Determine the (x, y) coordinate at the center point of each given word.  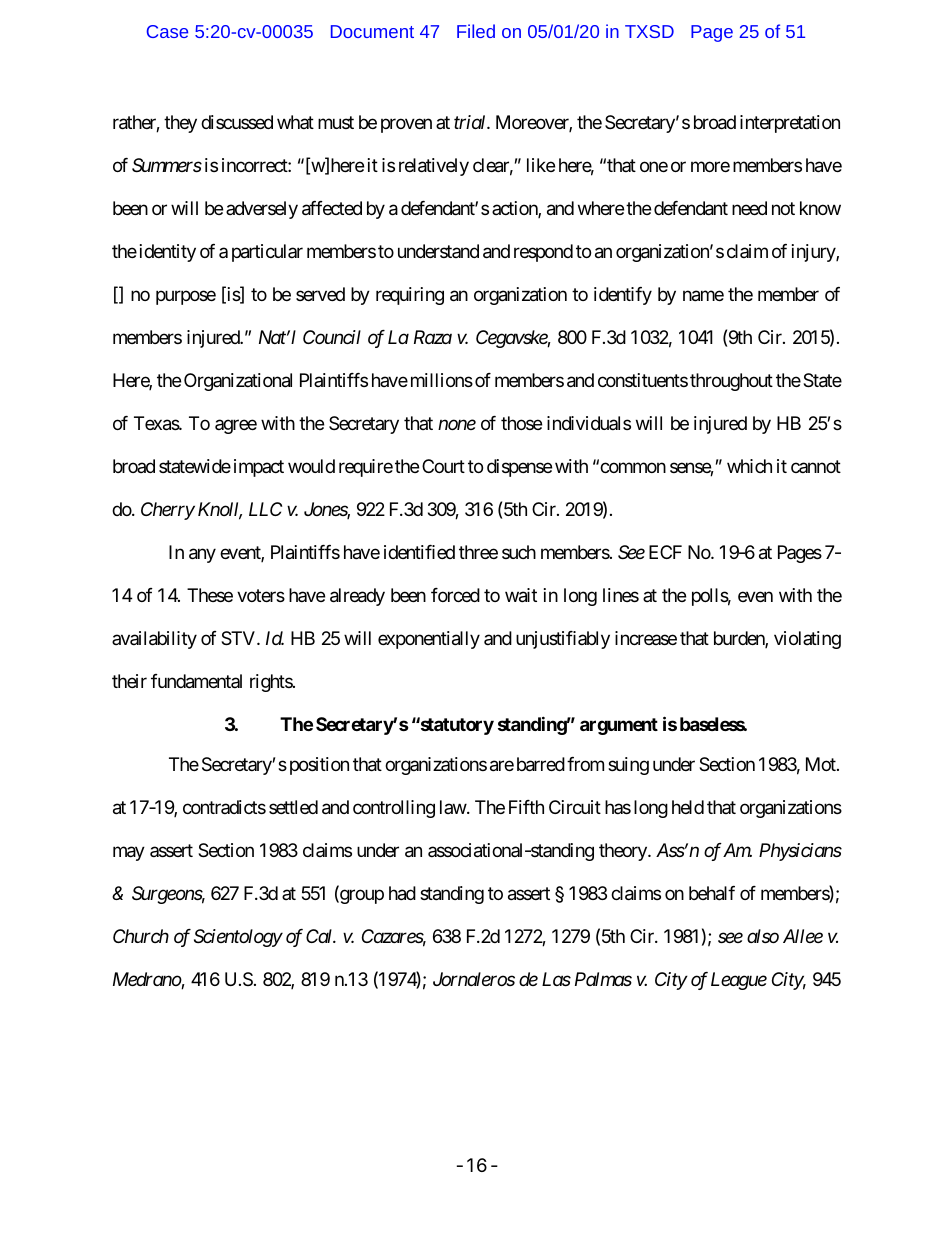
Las (556, 979)
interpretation (790, 124)
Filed (476, 31)
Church (141, 936)
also (763, 936)
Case (167, 31)
